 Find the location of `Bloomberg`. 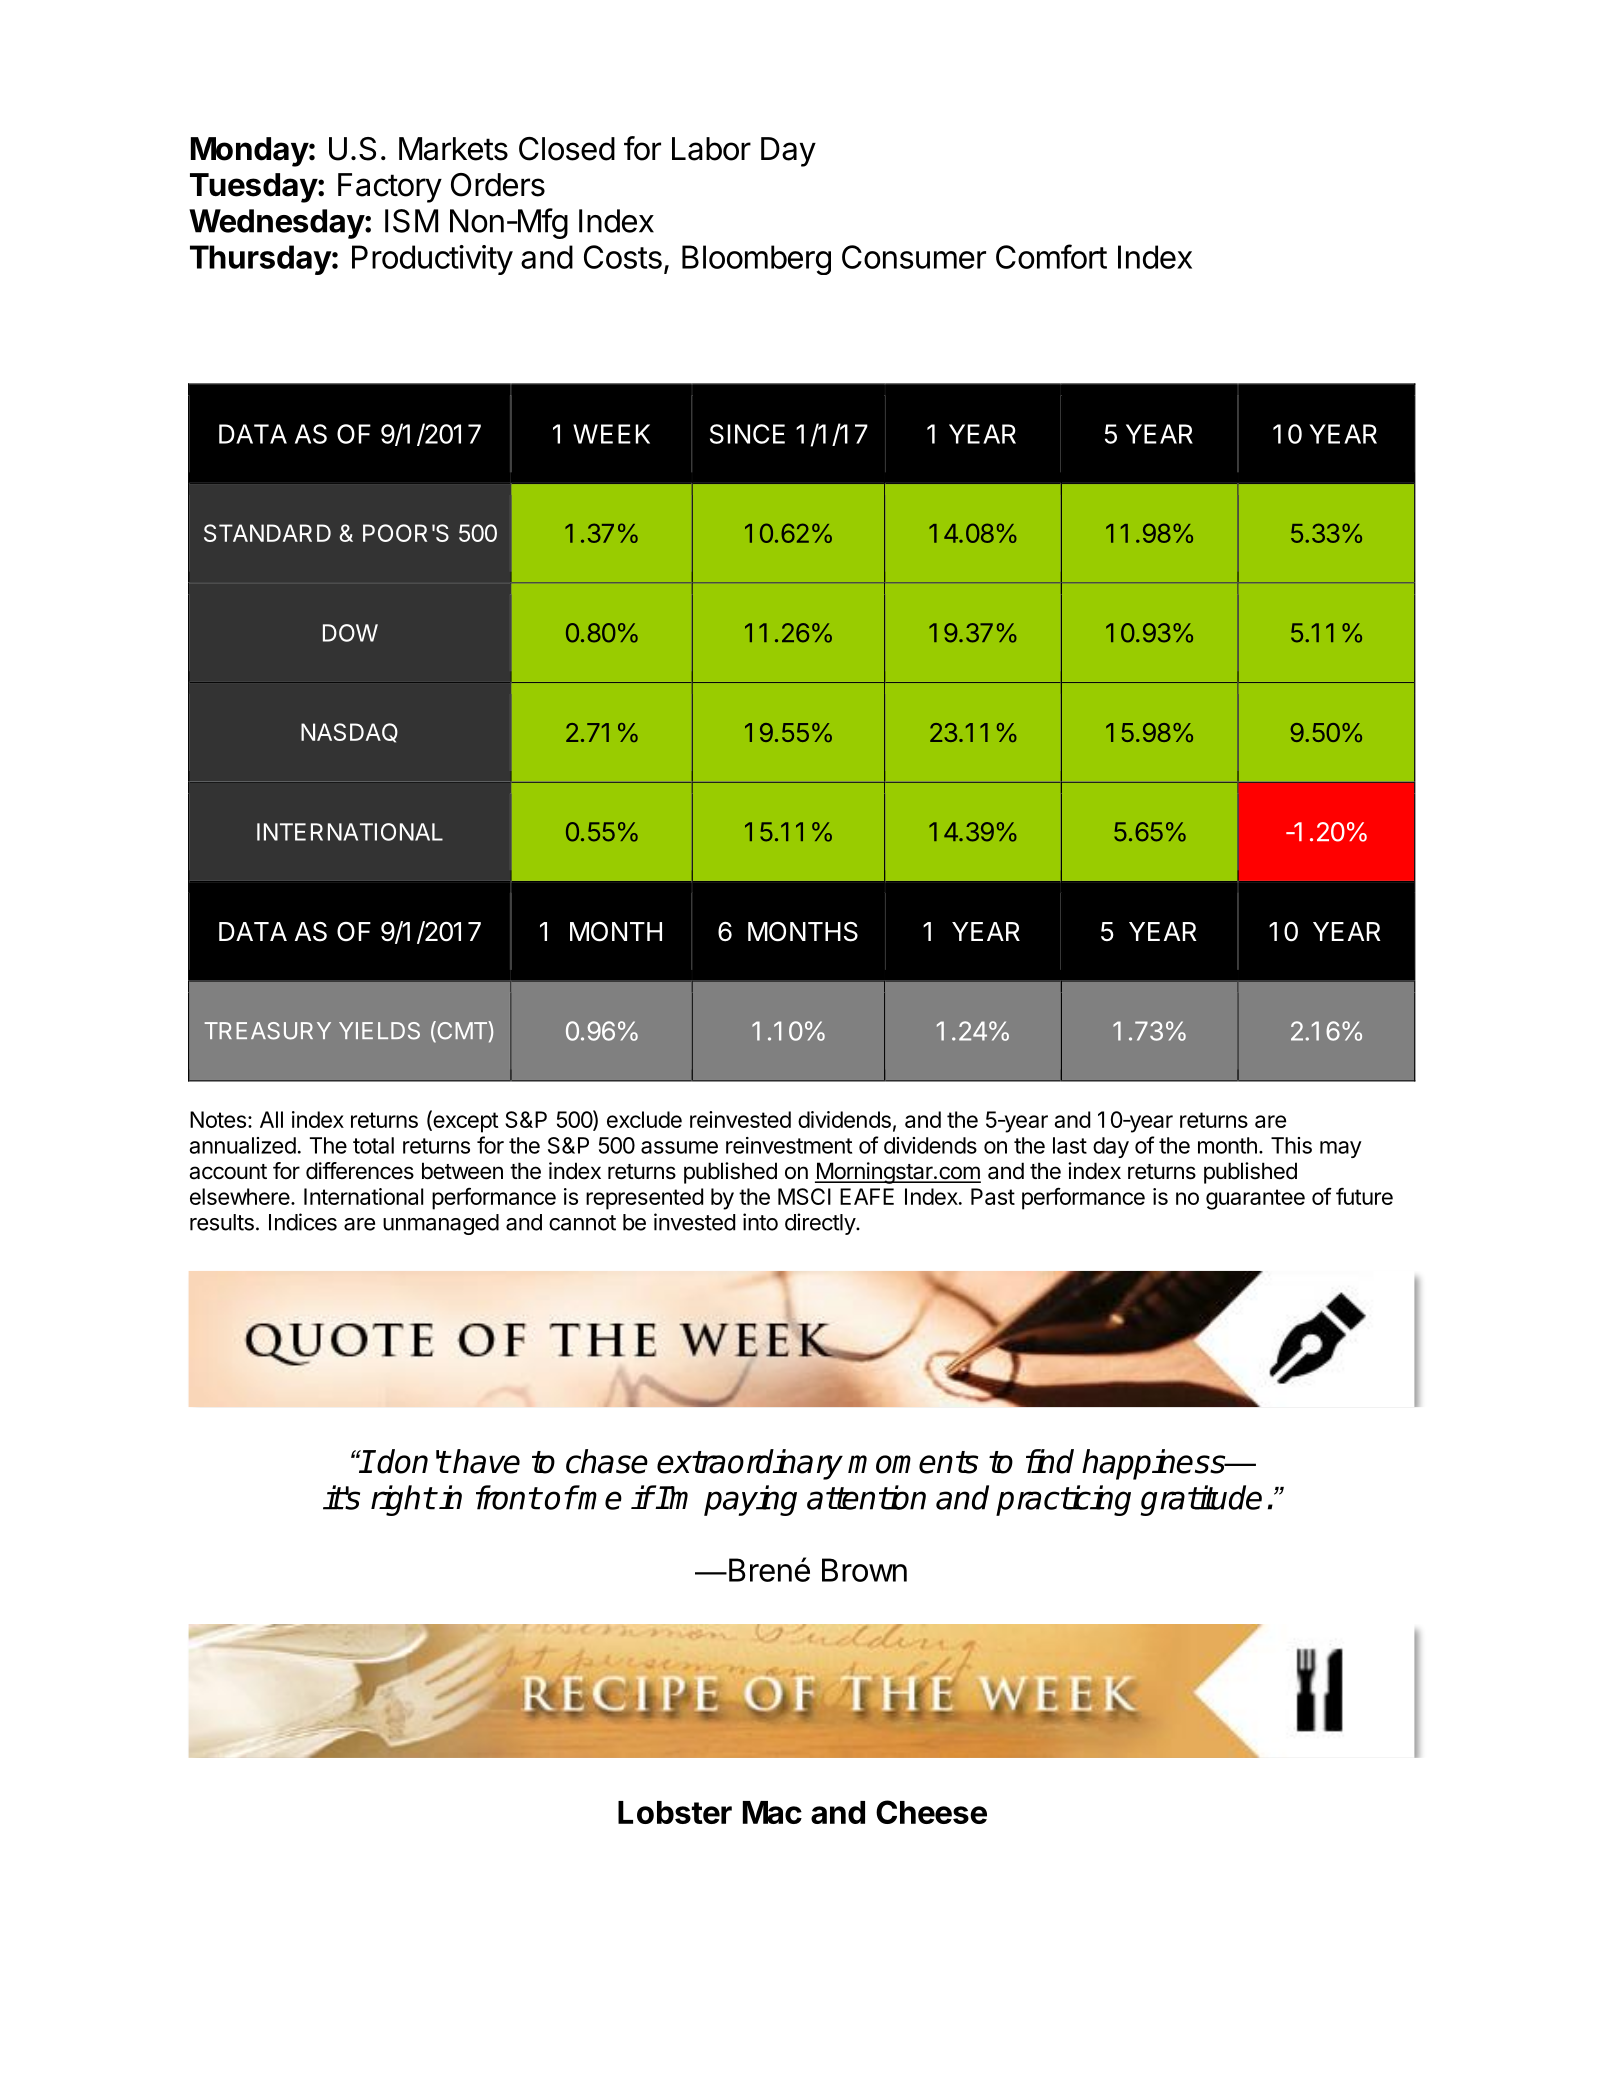

Bloomberg is located at coordinates (756, 260).
